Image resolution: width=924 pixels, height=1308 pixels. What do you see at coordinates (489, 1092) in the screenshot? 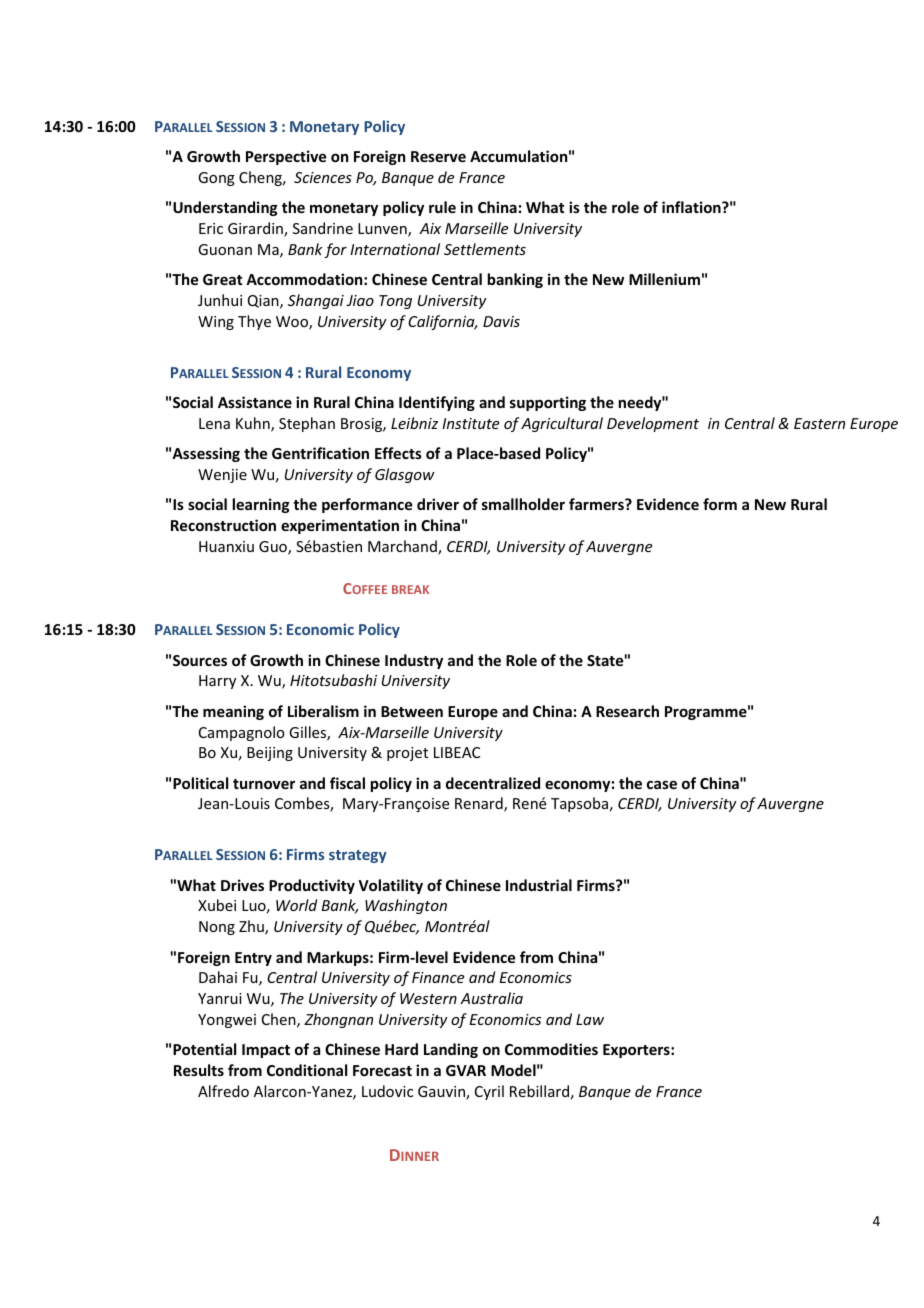
I see `Cyril` at bounding box center [489, 1092].
